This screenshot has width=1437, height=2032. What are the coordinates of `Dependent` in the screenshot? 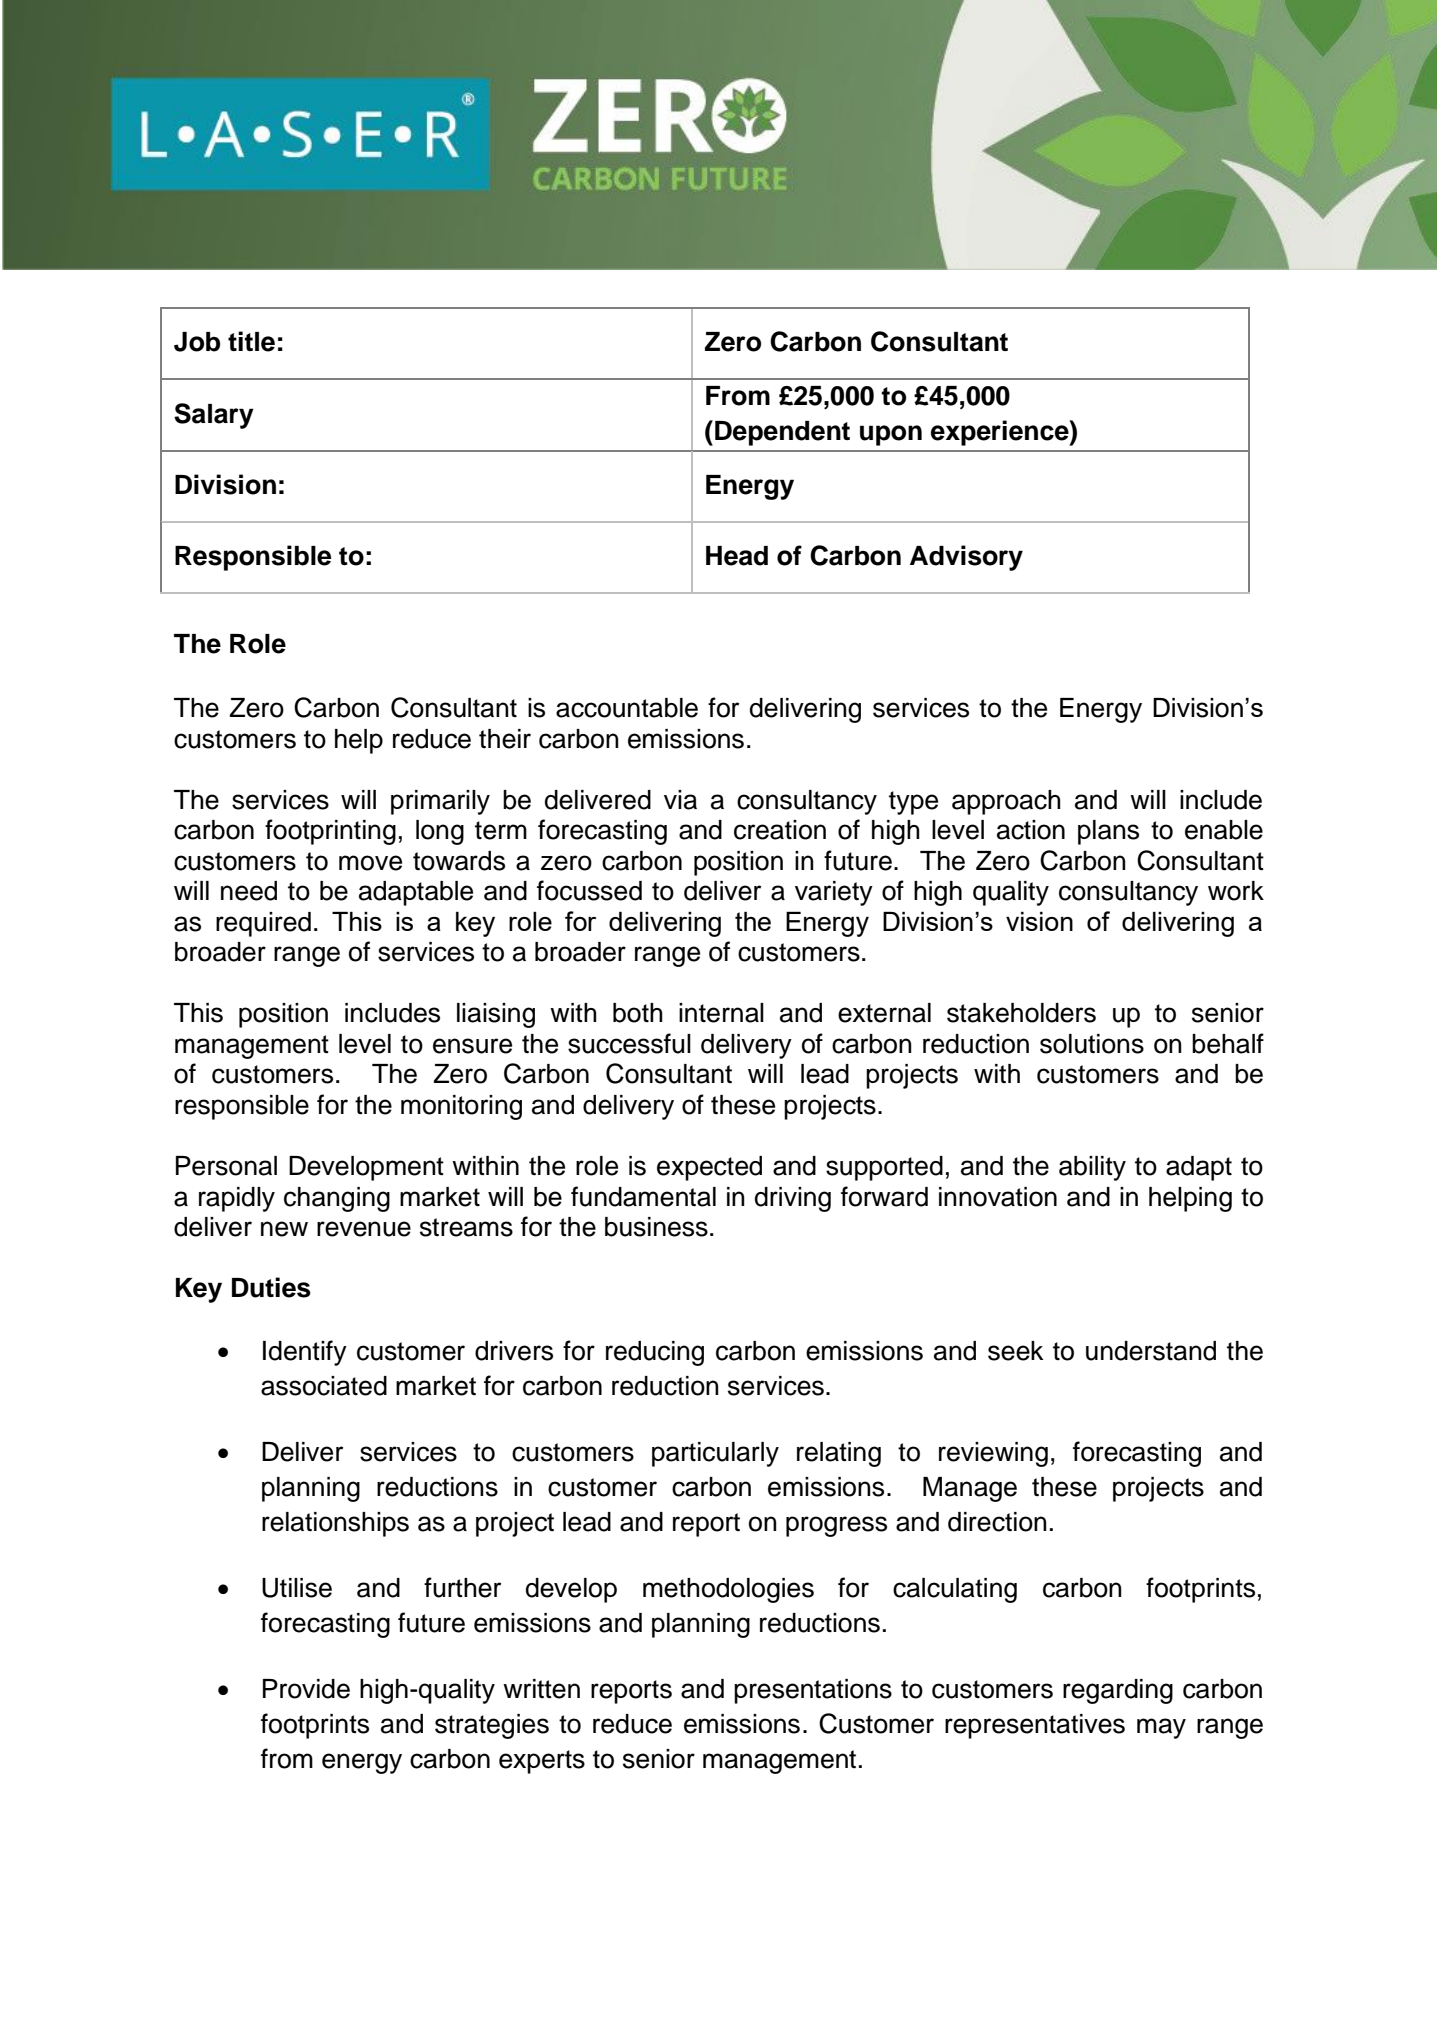 It's located at (782, 433).
